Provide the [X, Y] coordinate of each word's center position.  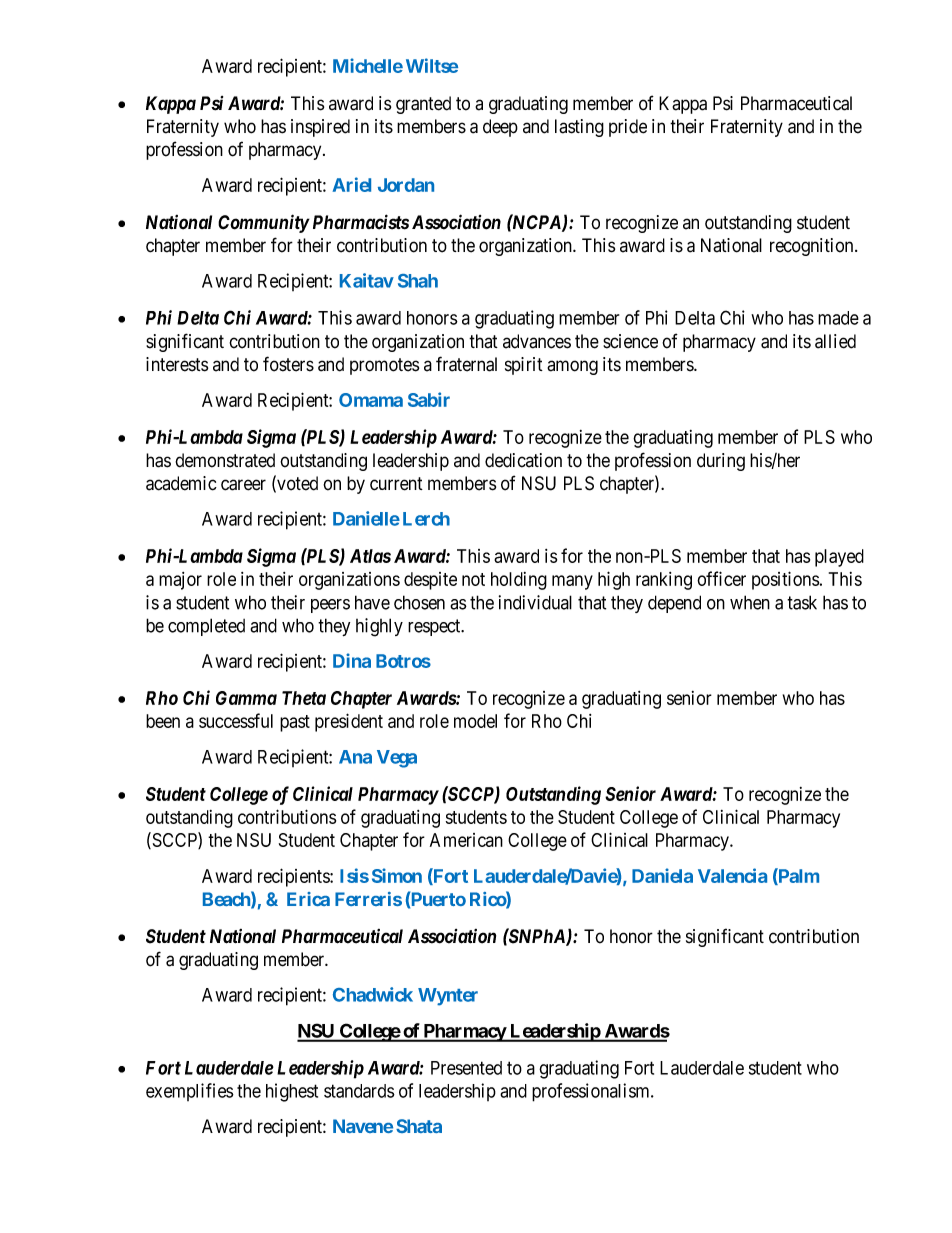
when [750, 602]
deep [500, 128]
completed [206, 627]
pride [628, 128]
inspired [320, 128]
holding [519, 581]
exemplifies [190, 1092]
